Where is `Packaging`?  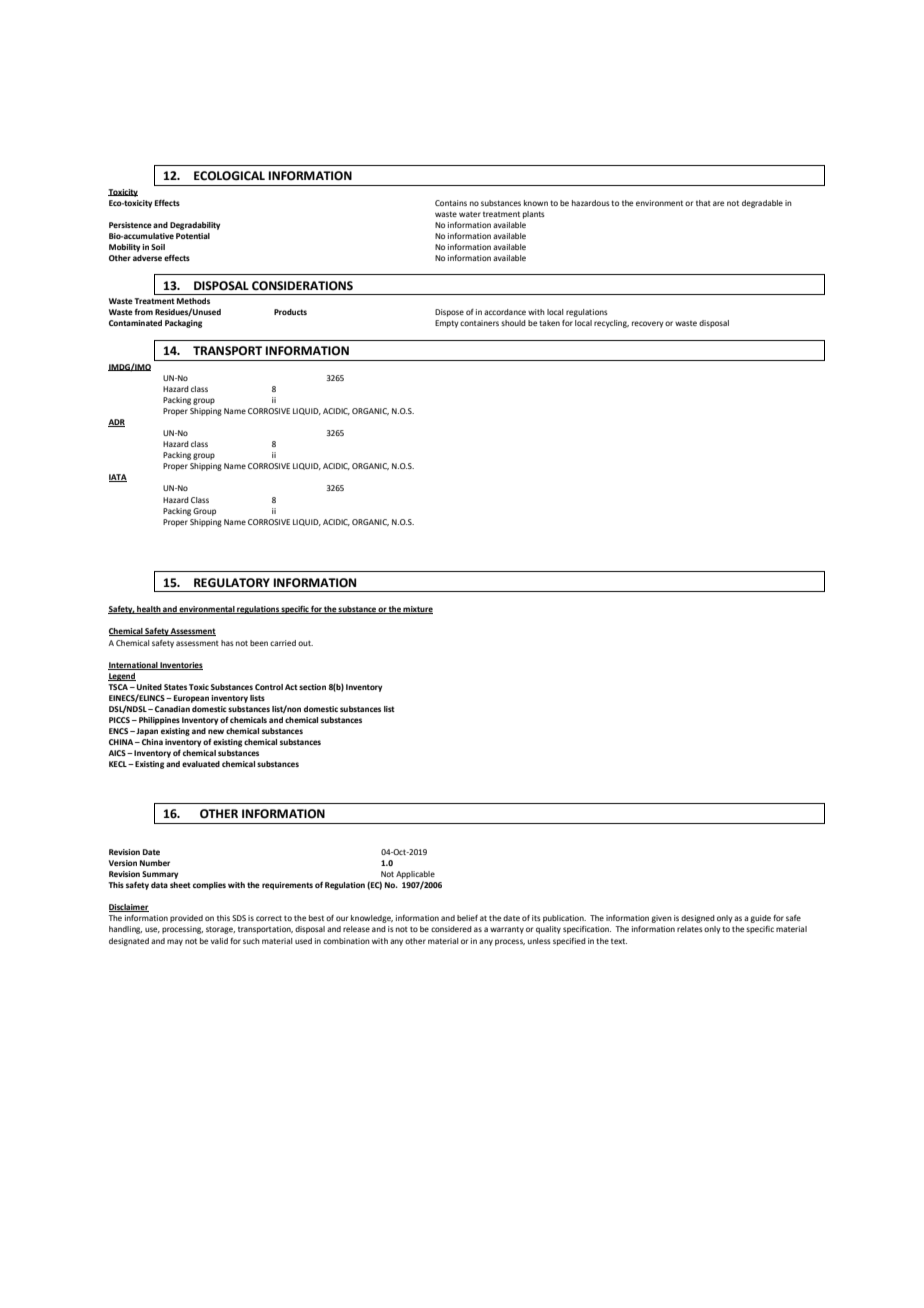
Packaging is located at coordinates (183, 324).
